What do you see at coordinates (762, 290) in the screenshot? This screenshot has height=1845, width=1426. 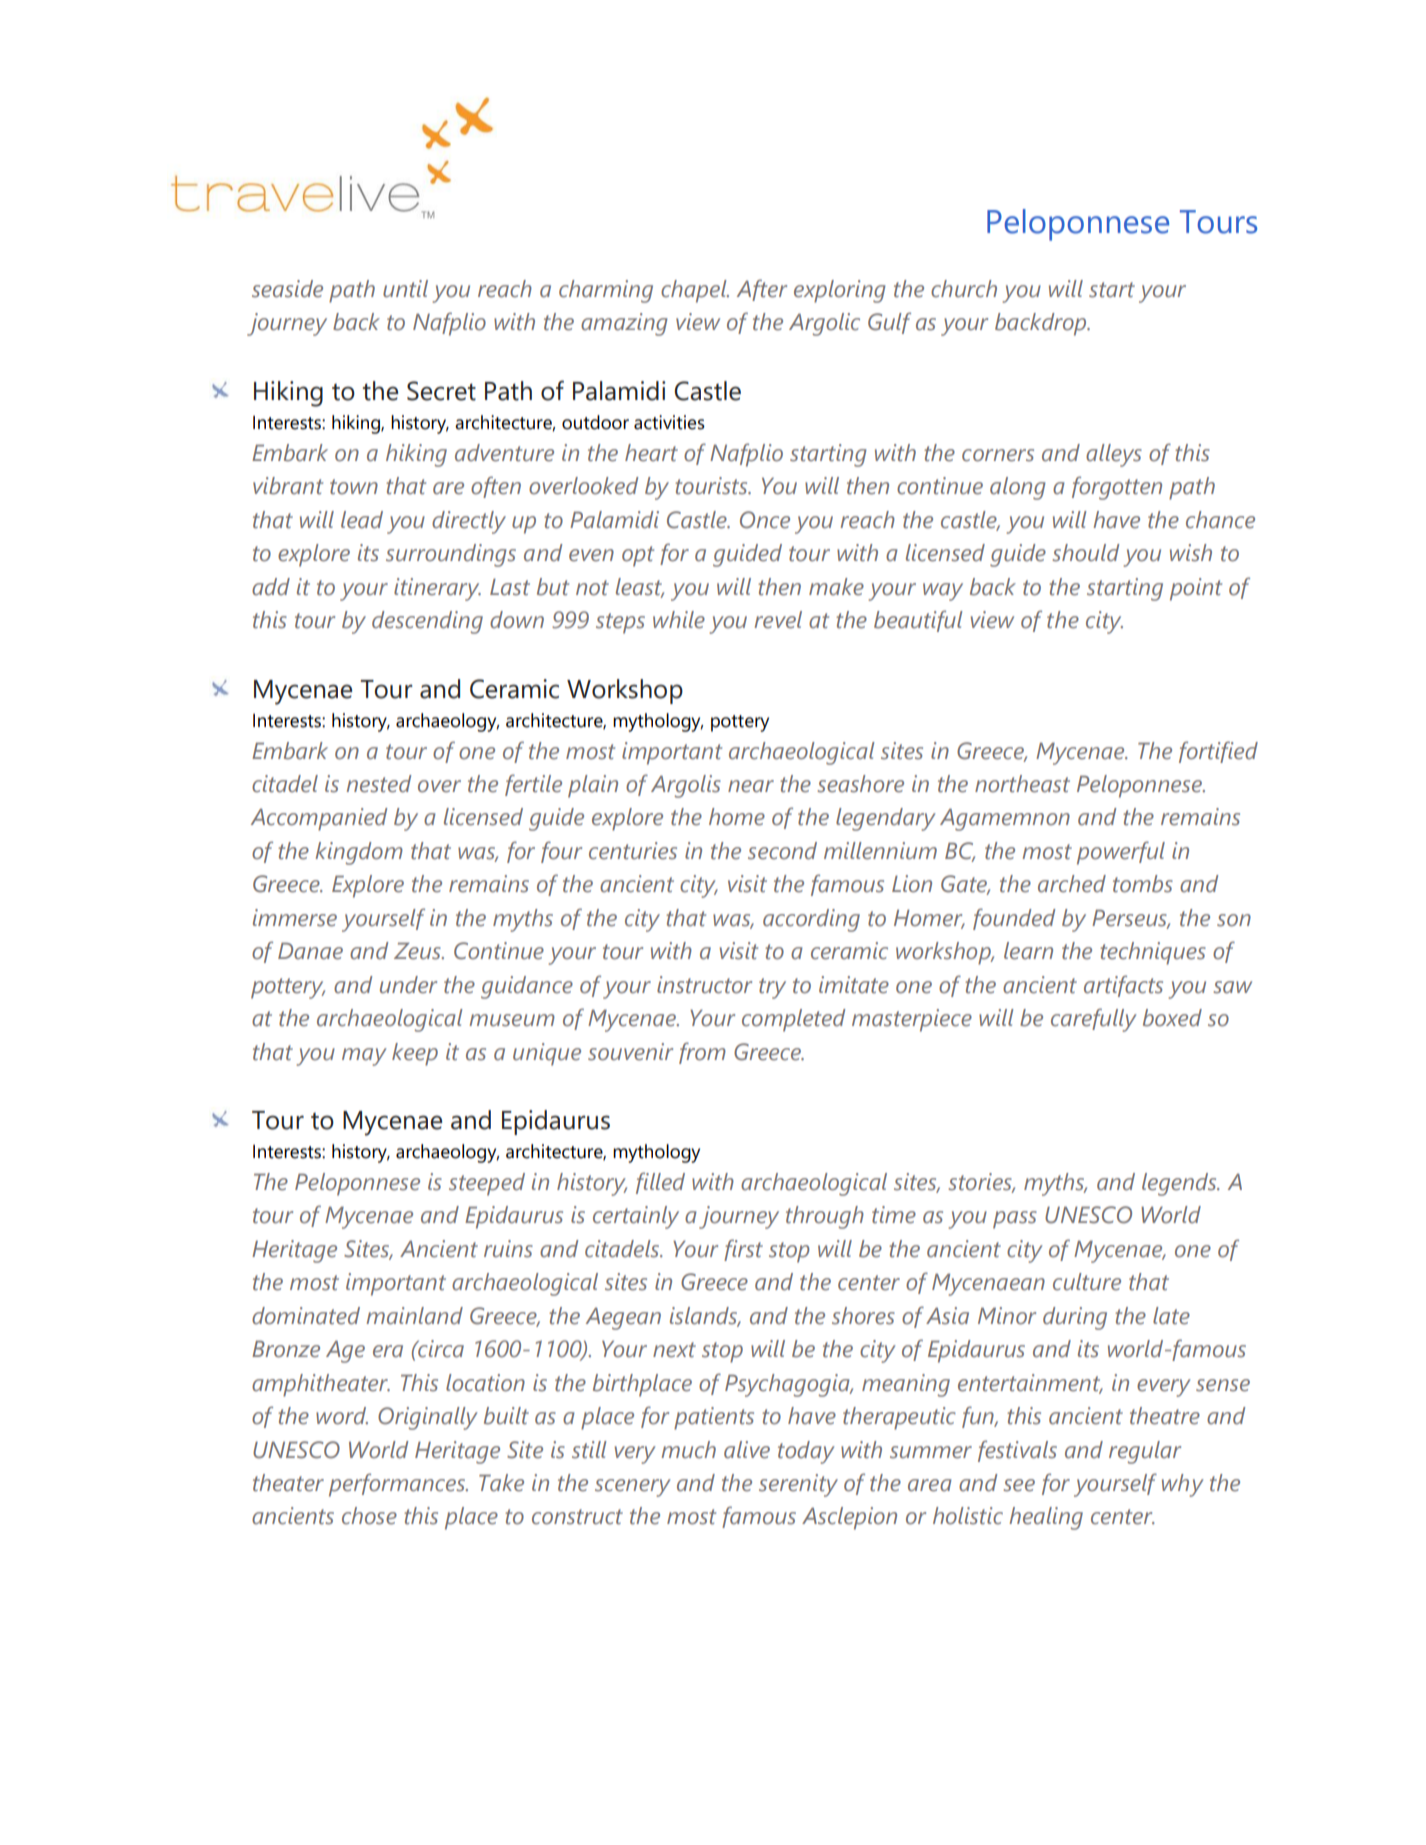 I see `After` at bounding box center [762, 290].
